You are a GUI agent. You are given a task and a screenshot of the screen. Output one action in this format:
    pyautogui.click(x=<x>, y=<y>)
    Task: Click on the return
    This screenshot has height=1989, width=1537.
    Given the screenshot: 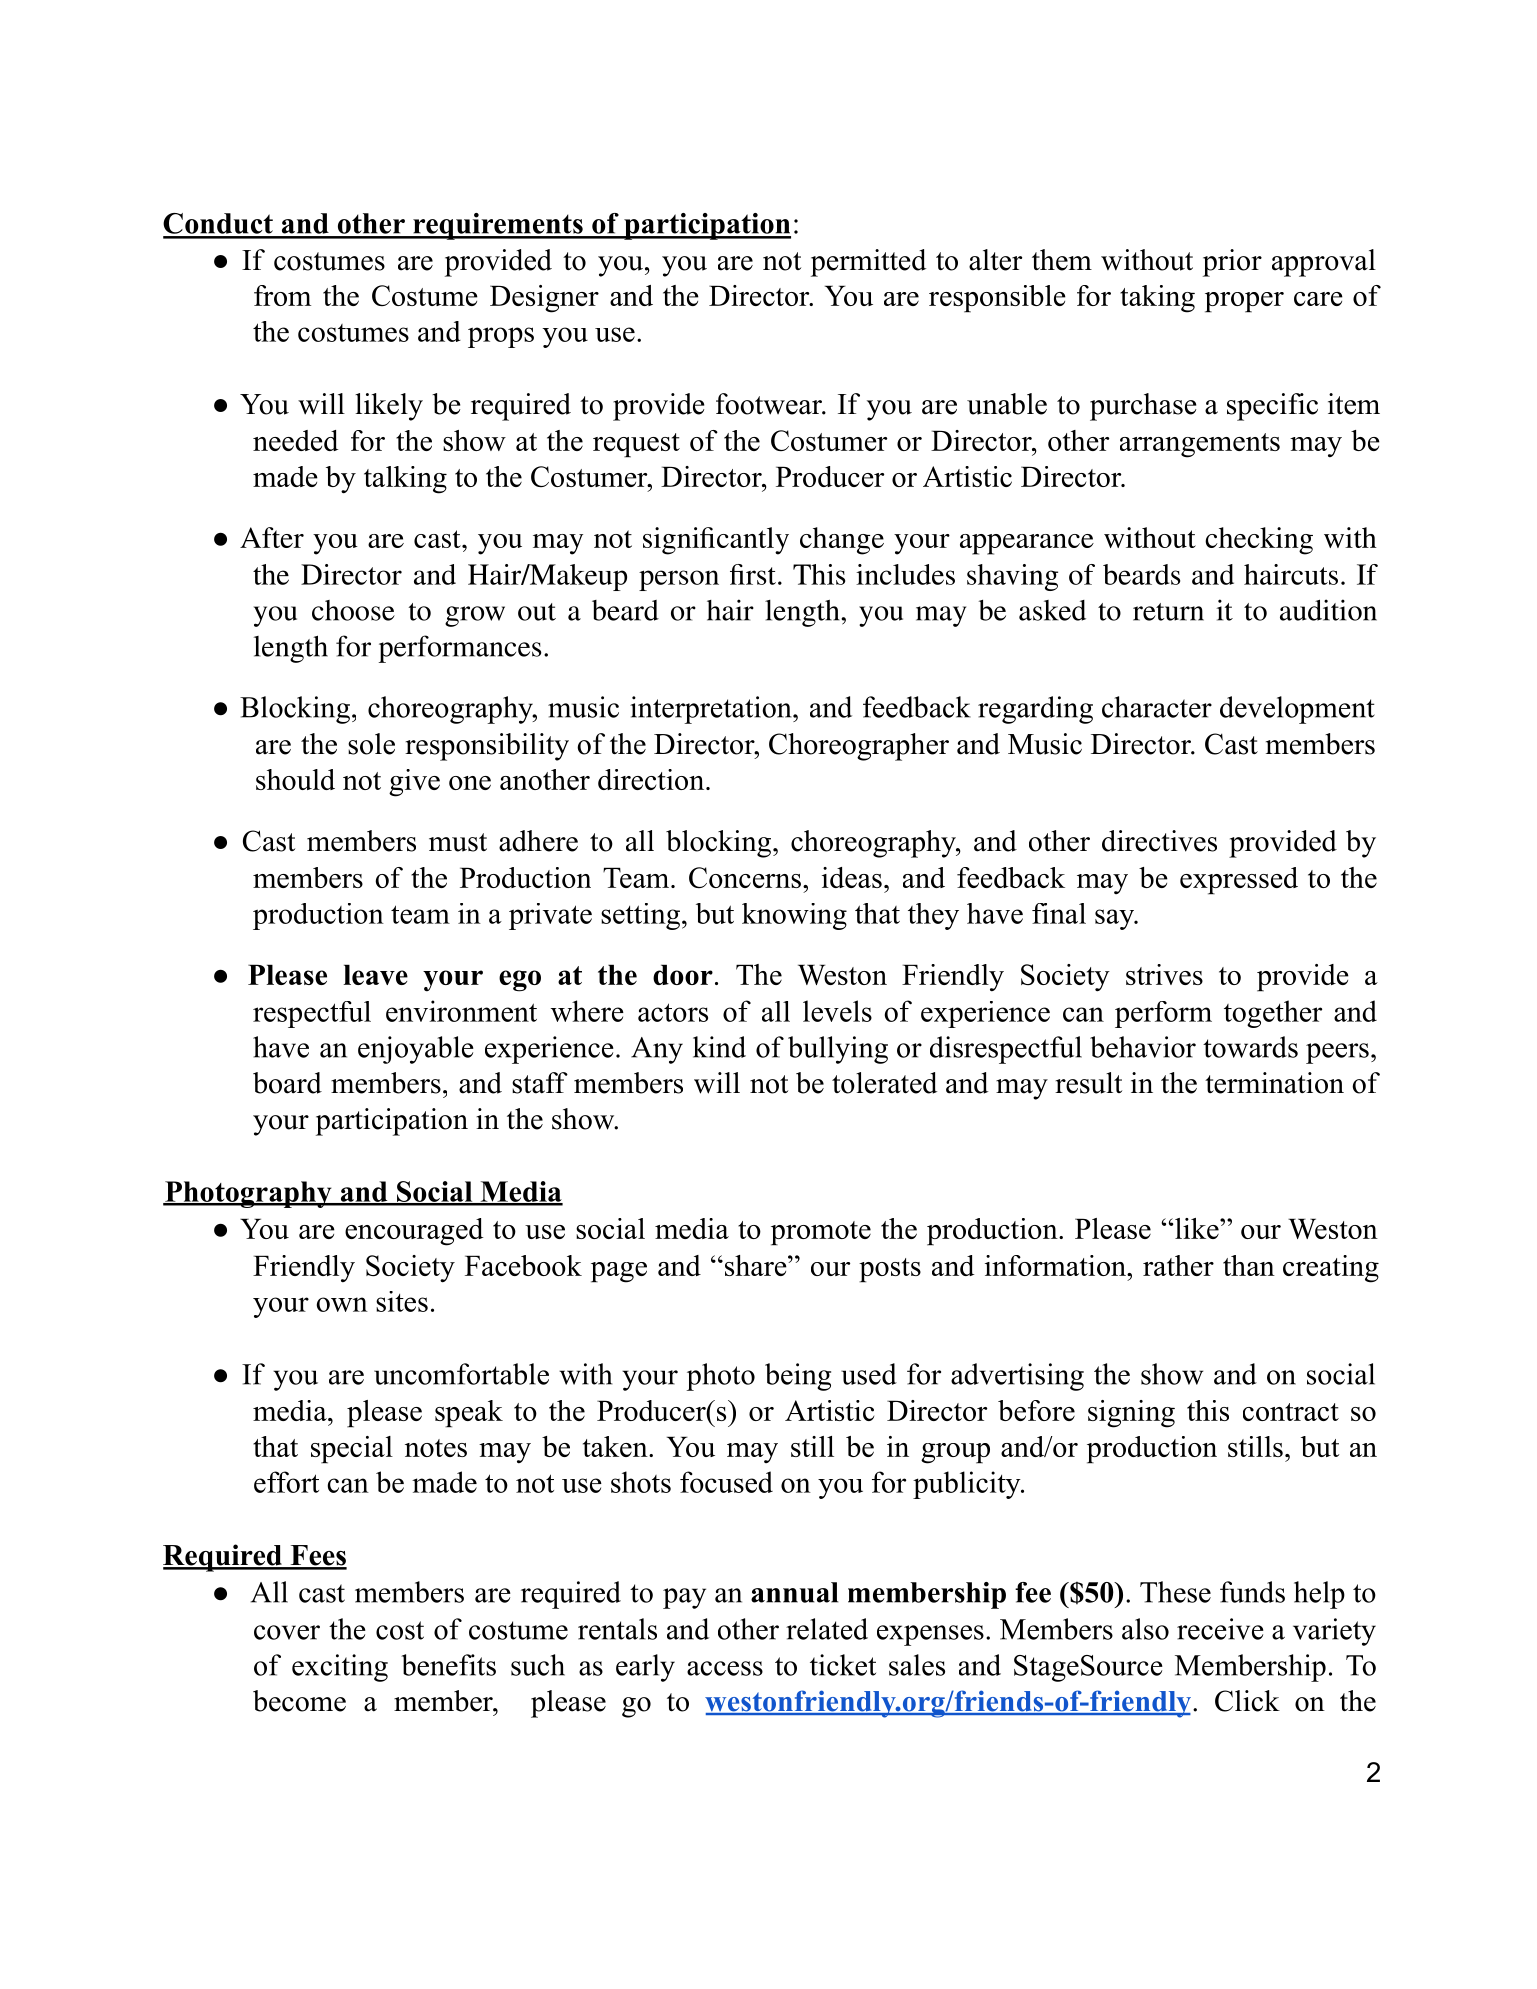 What is the action you would take?
    pyautogui.click(x=1168, y=612)
